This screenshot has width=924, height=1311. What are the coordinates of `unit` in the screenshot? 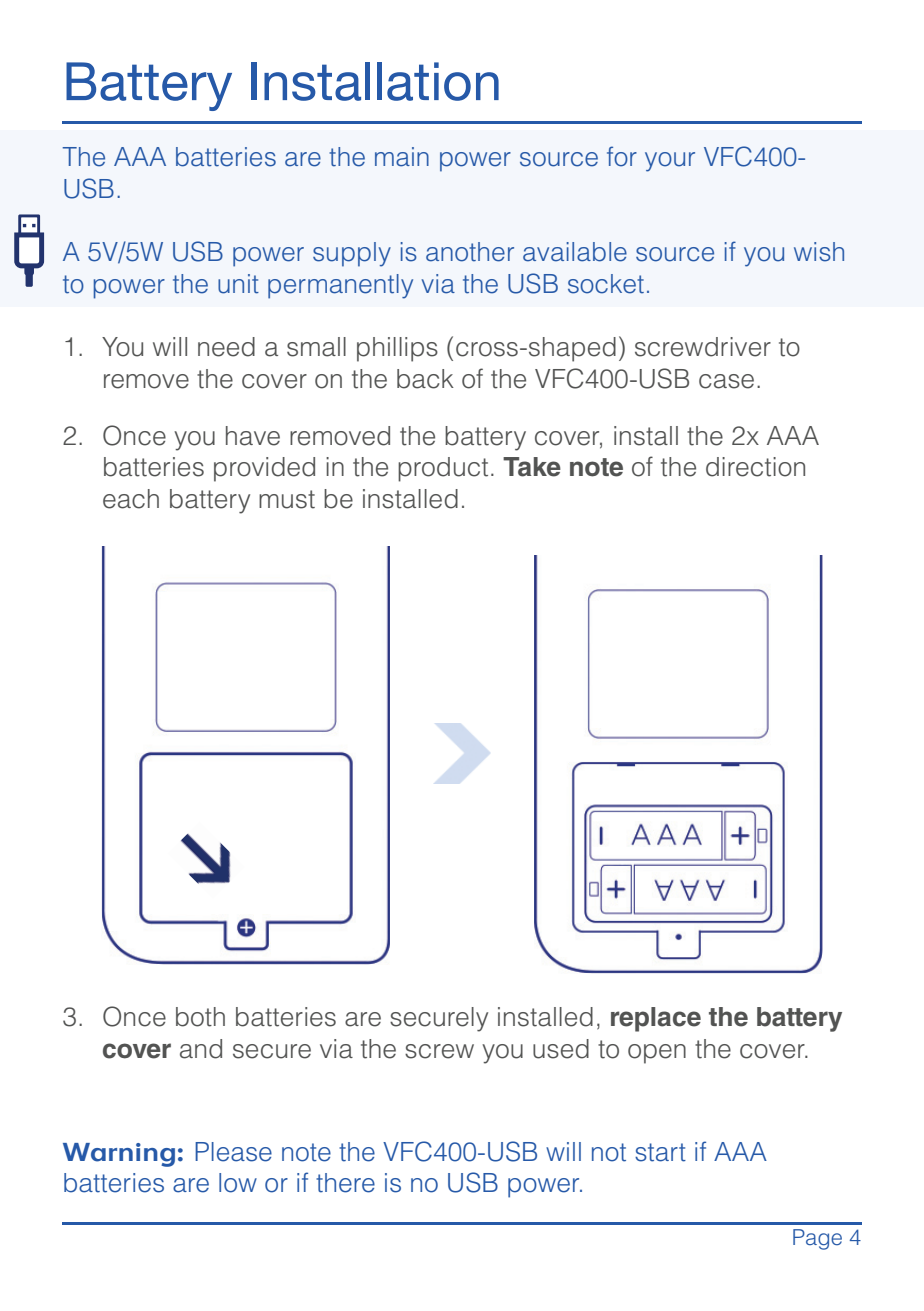 It's located at (238, 284).
